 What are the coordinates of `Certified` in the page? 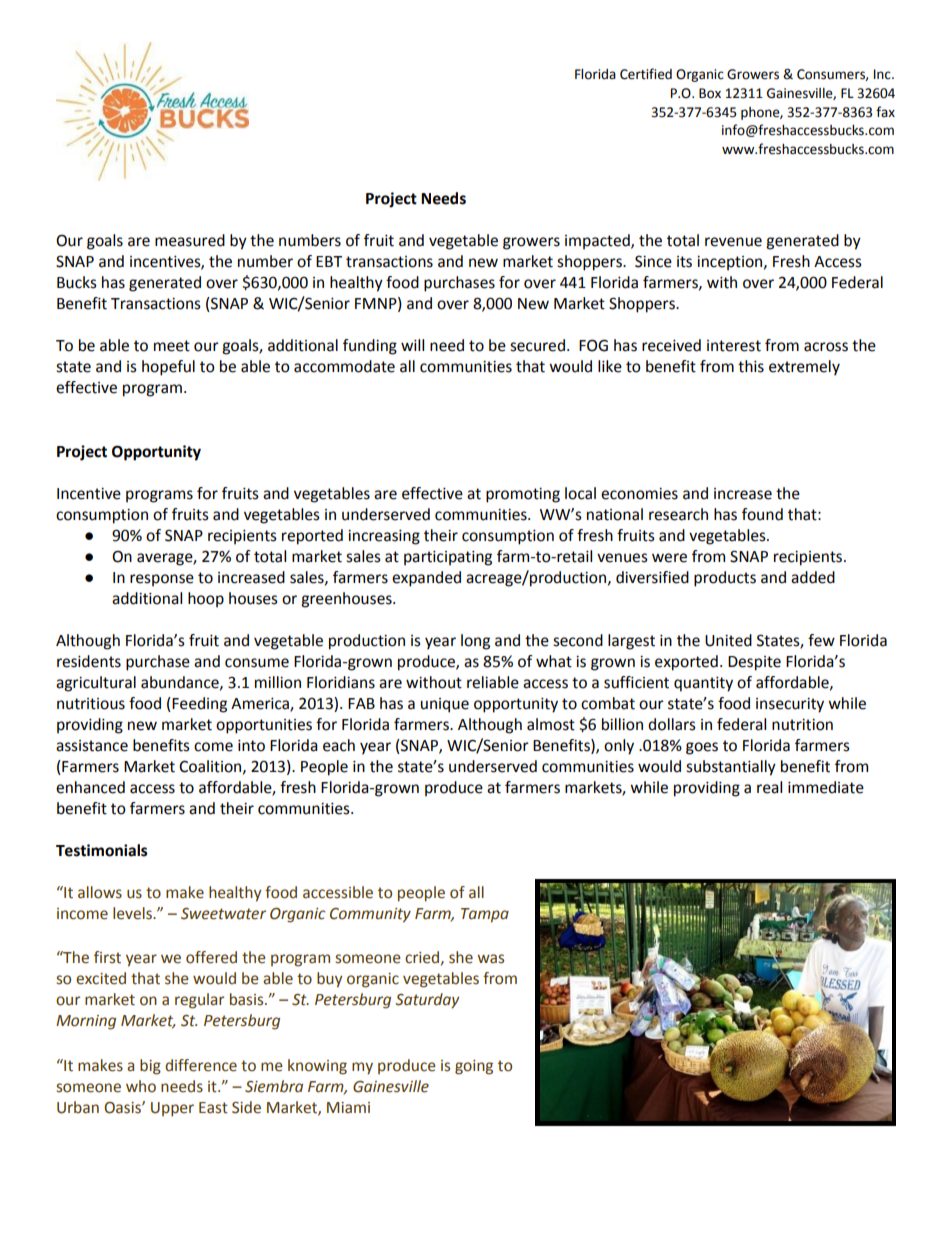 It's located at (646, 74).
